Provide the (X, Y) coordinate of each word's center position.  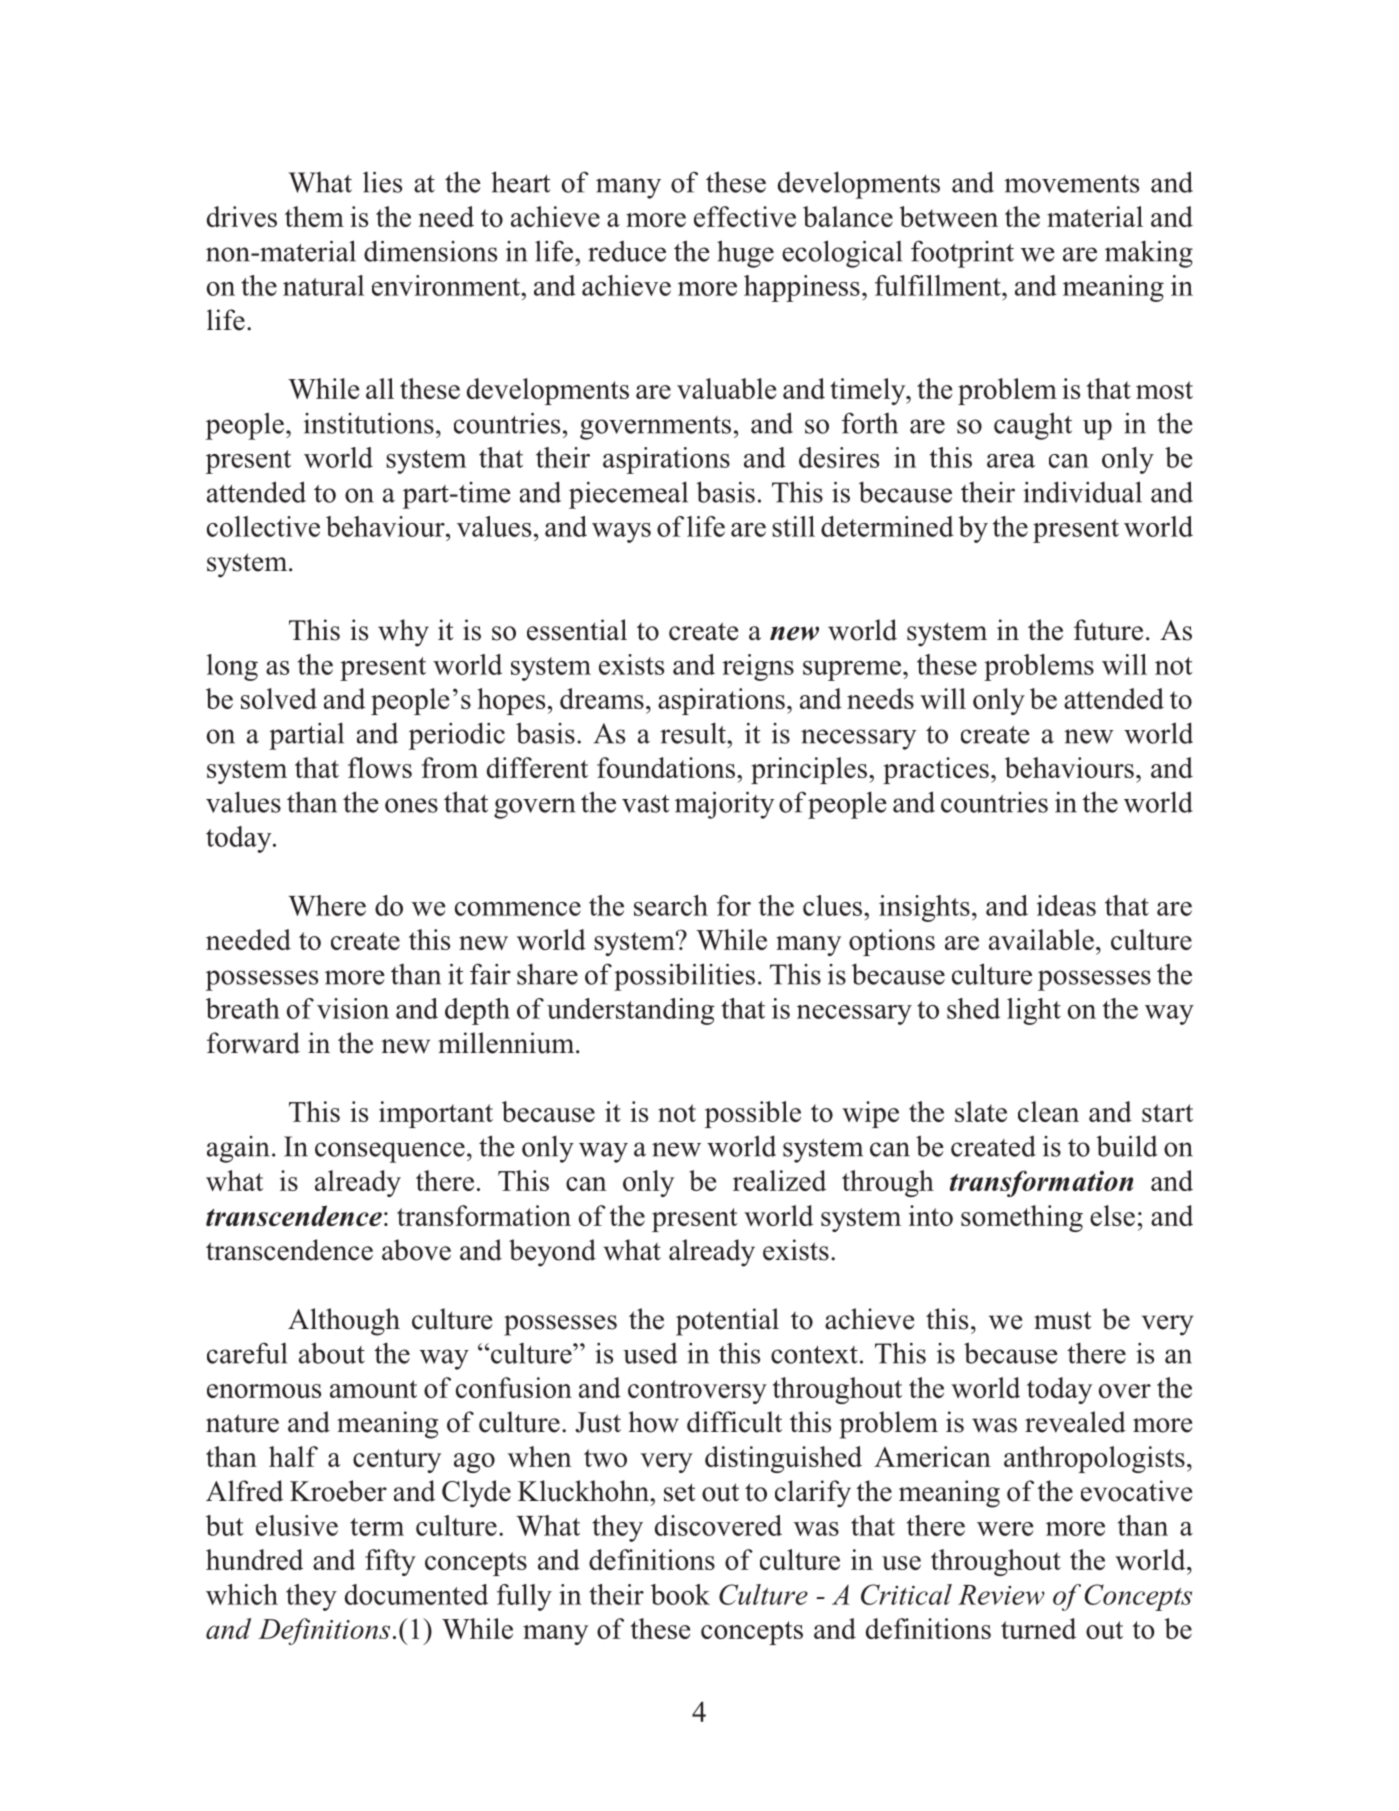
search (671, 905)
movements (1071, 184)
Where (327, 905)
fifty (390, 1562)
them (314, 216)
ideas (1066, 905)
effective (745, 216)
